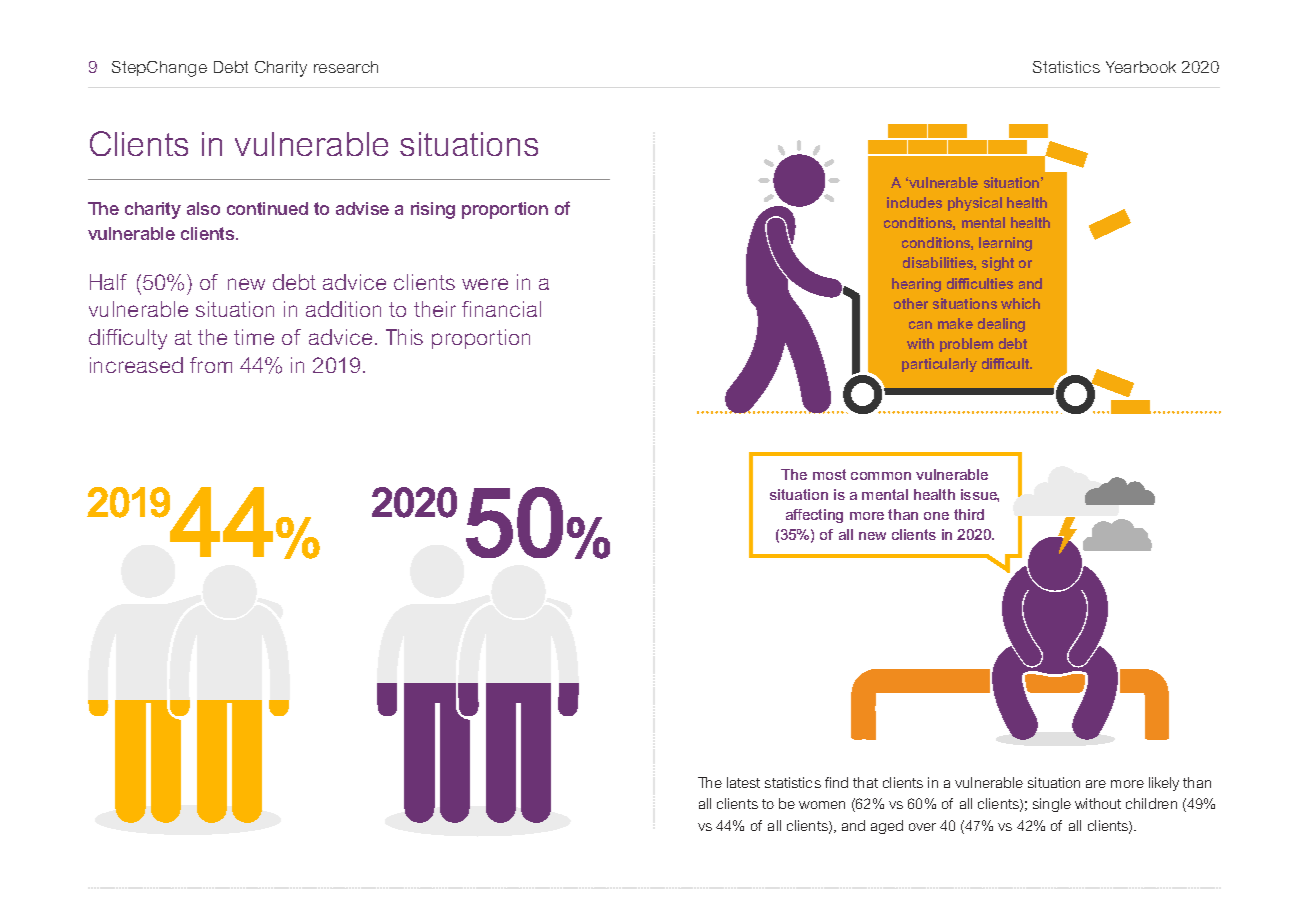 The width and height of the screenshot is (1308, 924). I want to click on women, so click(822, 805).
